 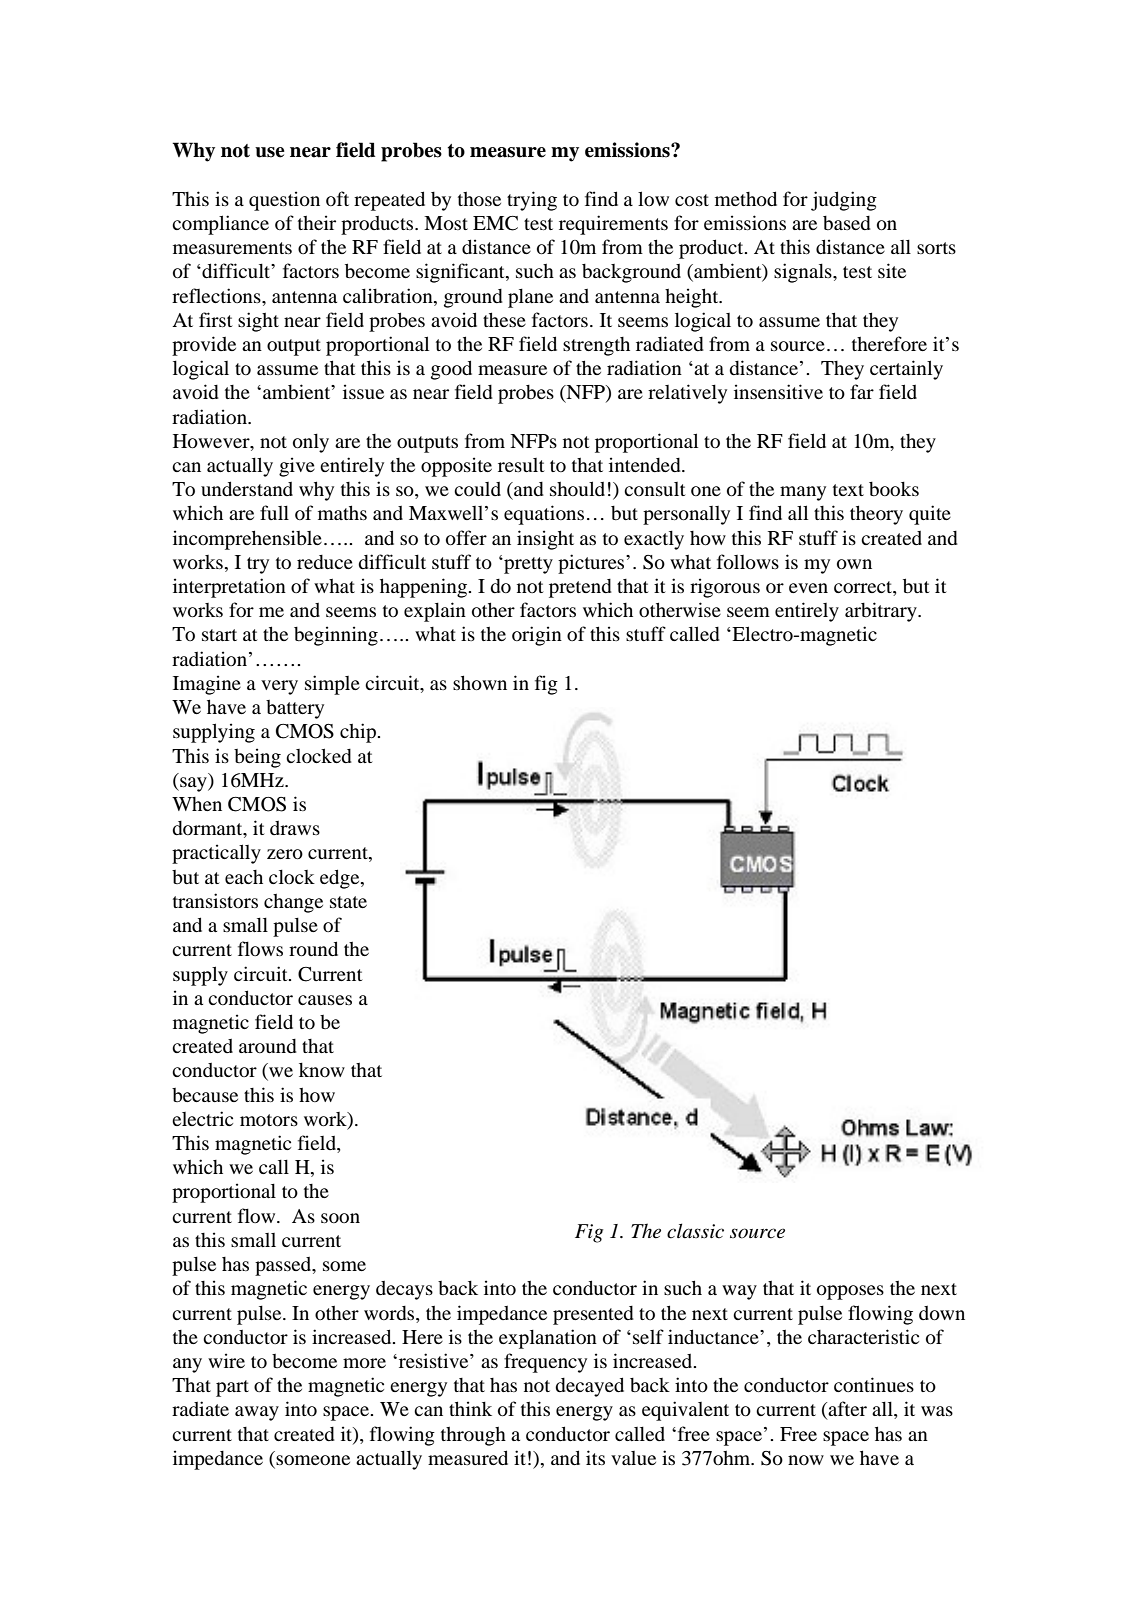 What do you see at coordinates (257, 1413) in the page?
I see `away` at bounding box center [257, 1413].
